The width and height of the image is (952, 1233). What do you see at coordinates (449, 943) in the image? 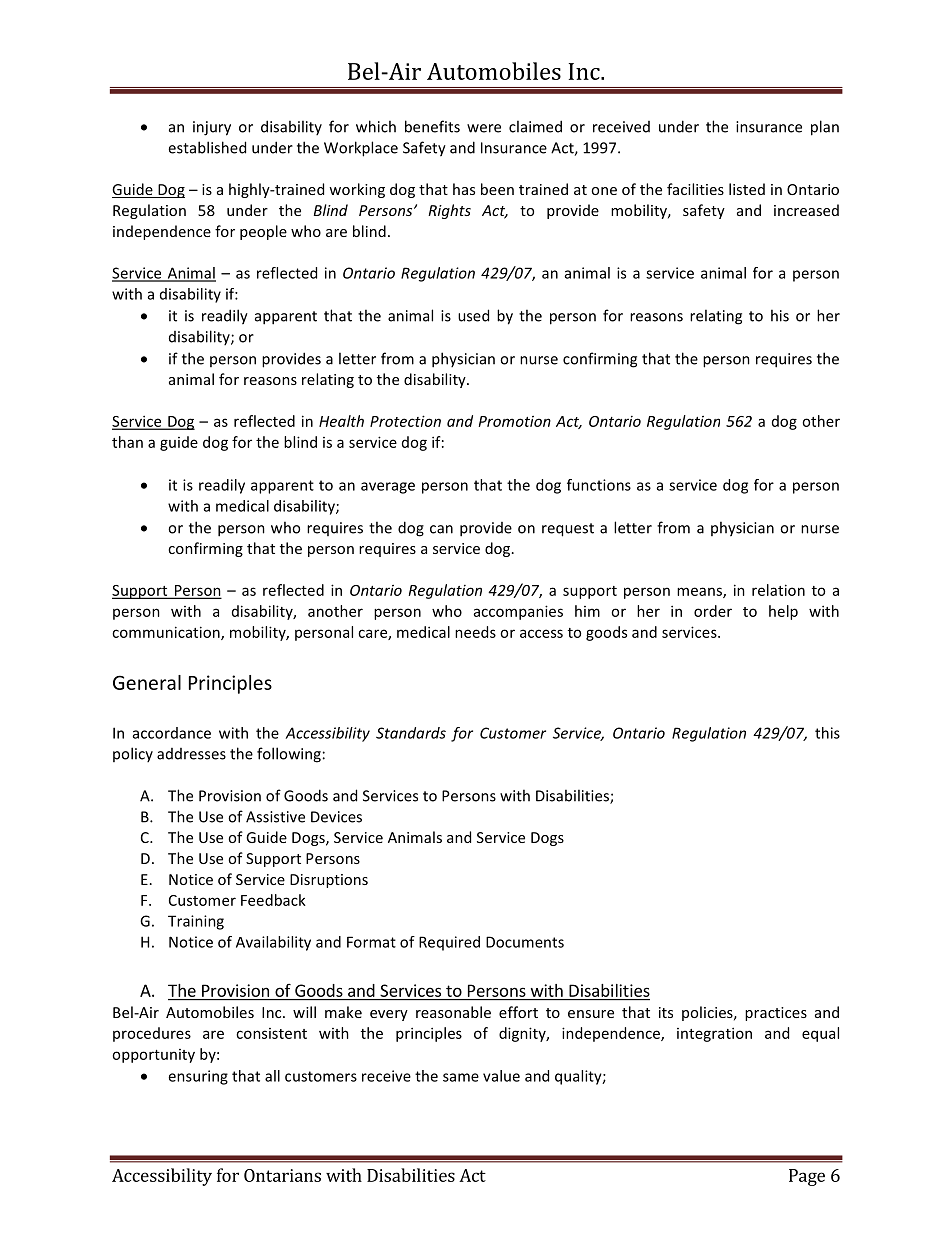
I see `Required` at bounding box center [449, 943].
